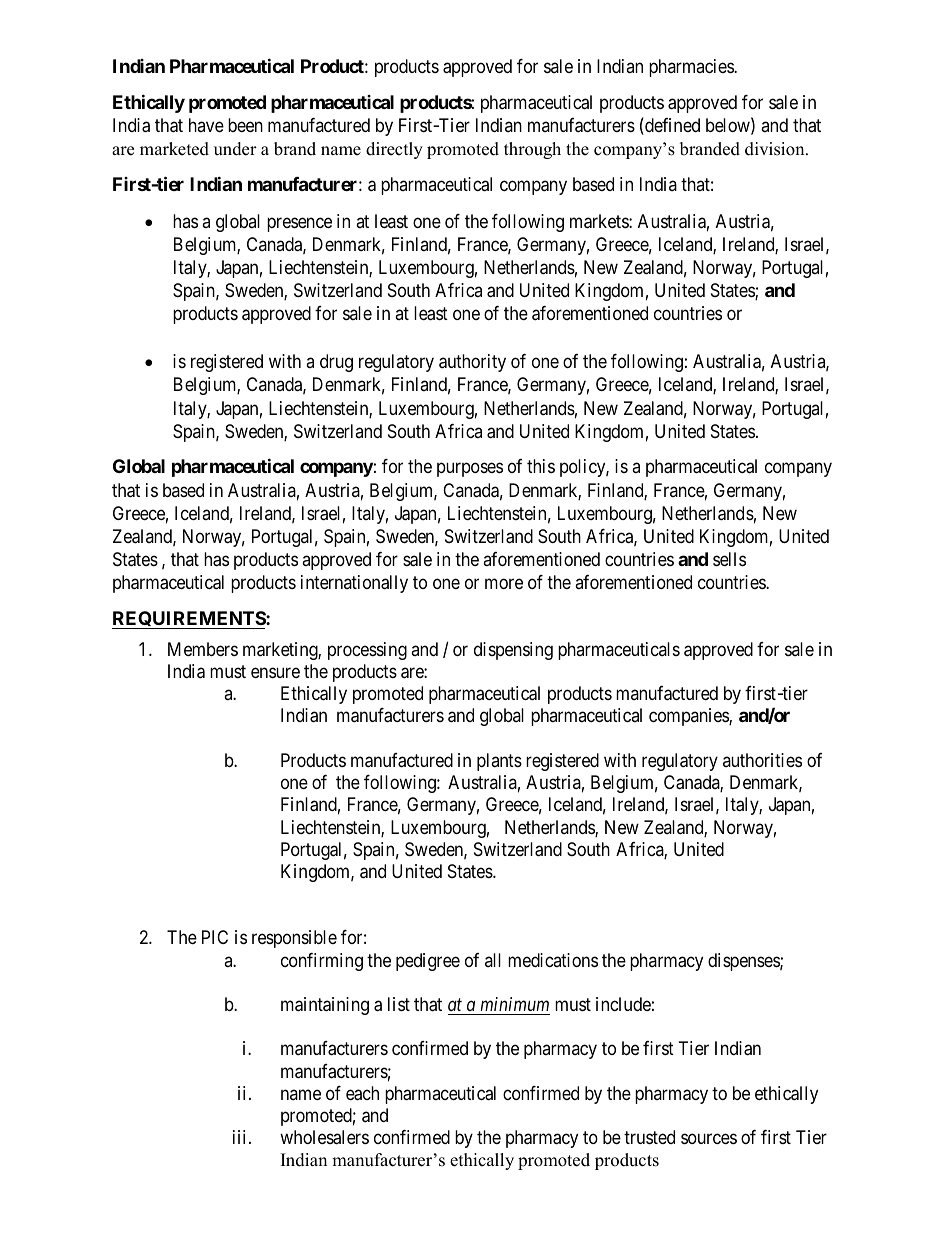 This document has width=952, height=1233. I want to click on sources, so click(709, 1139).
